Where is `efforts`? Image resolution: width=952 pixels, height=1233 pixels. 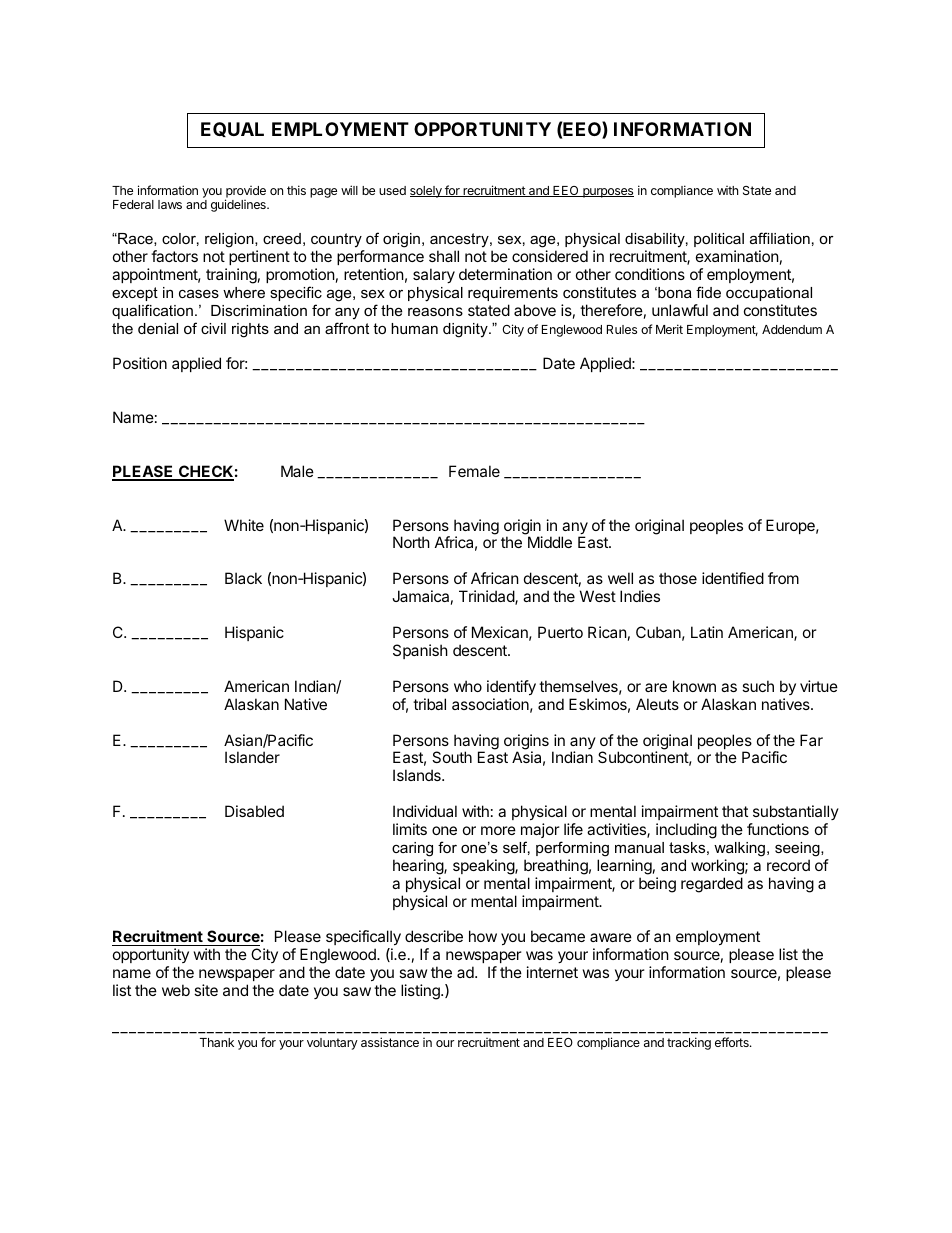
efforts is located at coordinates (733, 1042).
